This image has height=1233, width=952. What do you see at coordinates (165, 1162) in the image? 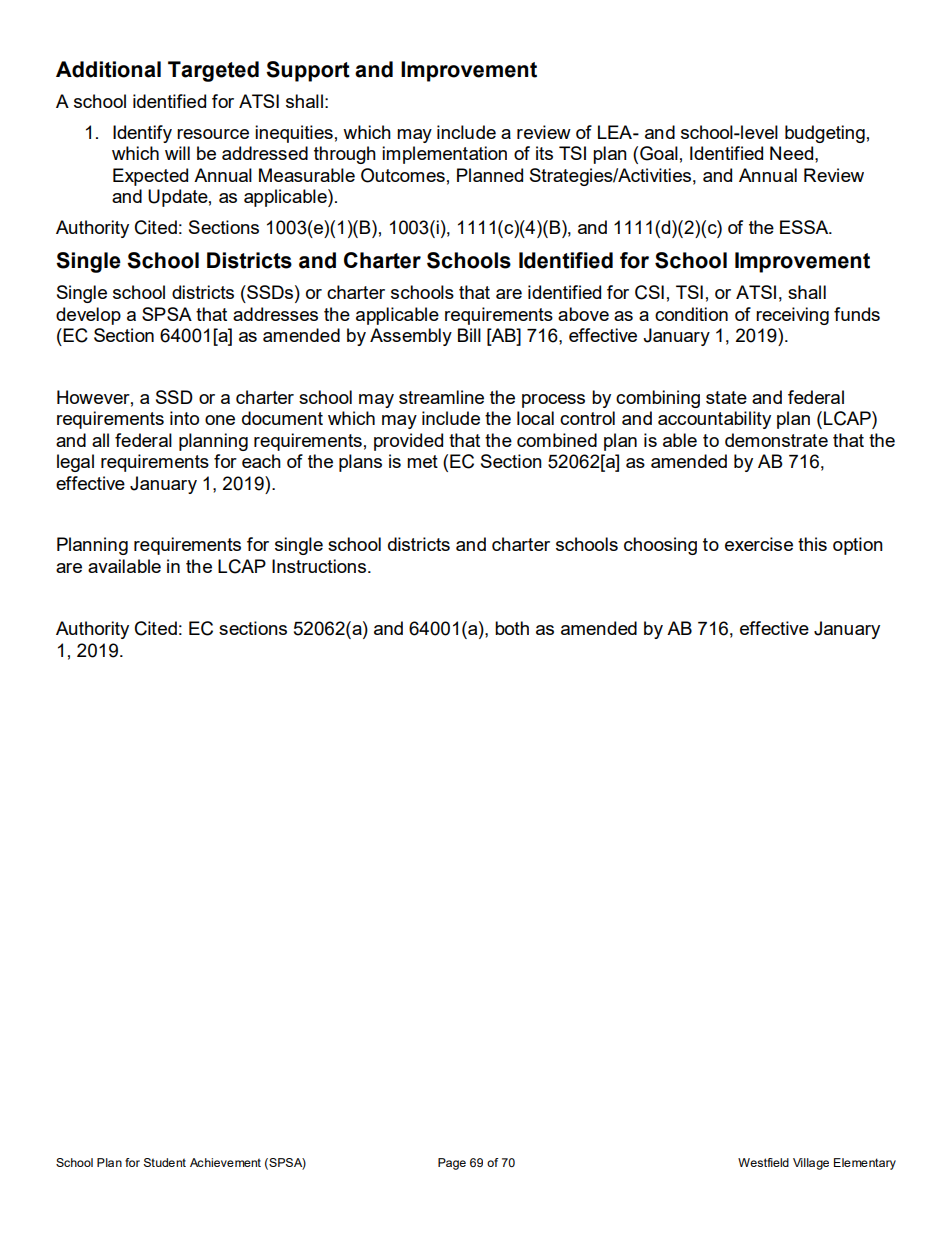
I see `Student` at bounding box center [165, 1162].
